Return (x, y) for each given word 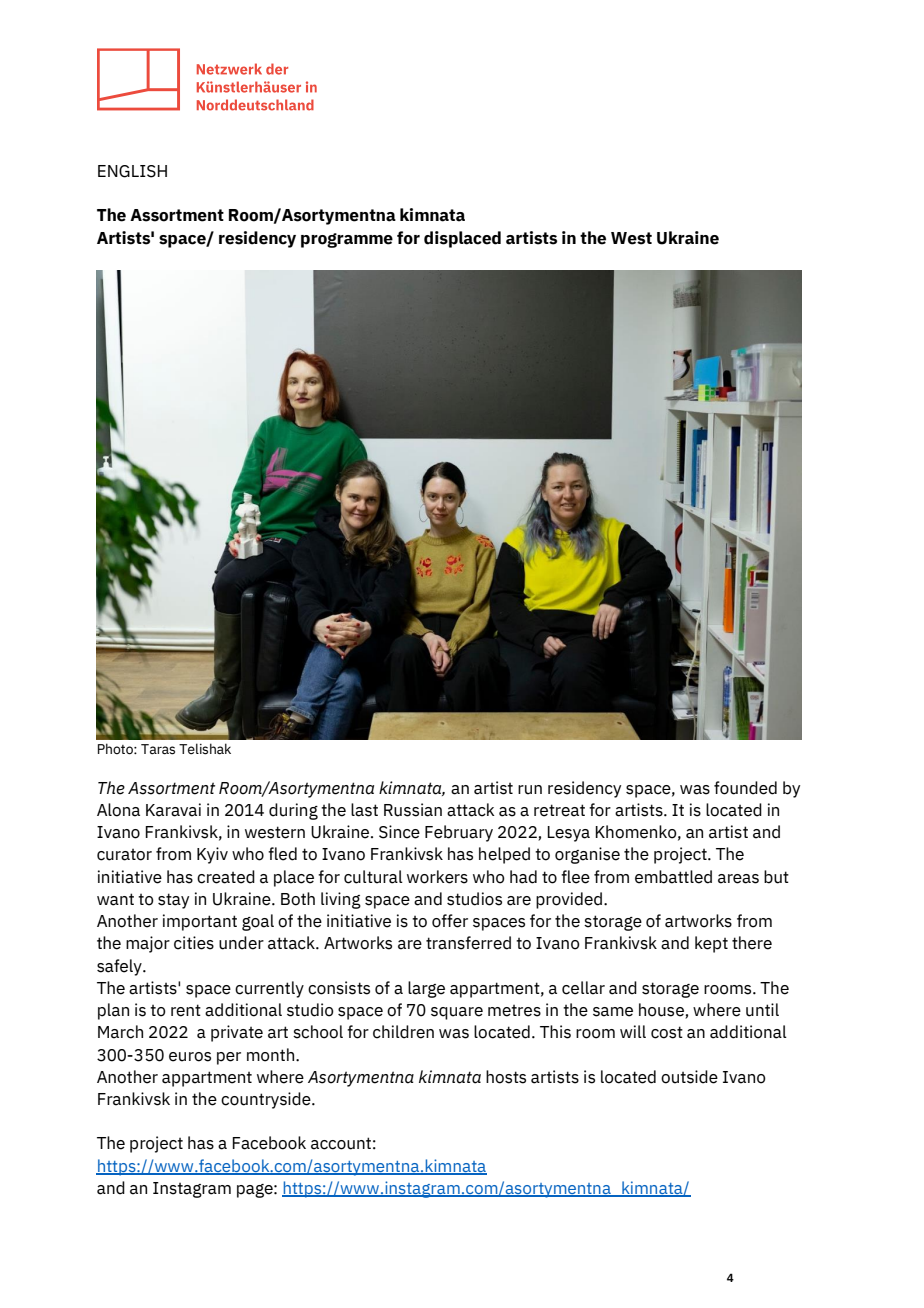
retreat (559, 810)
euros (190, 1057)
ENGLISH (132, 171)
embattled (673, 877)
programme (347, 240)
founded (745, 788)
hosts (506, 1077)
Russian (413, 810)
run (530, 790)
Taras (158, 749)
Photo (116, 749)
